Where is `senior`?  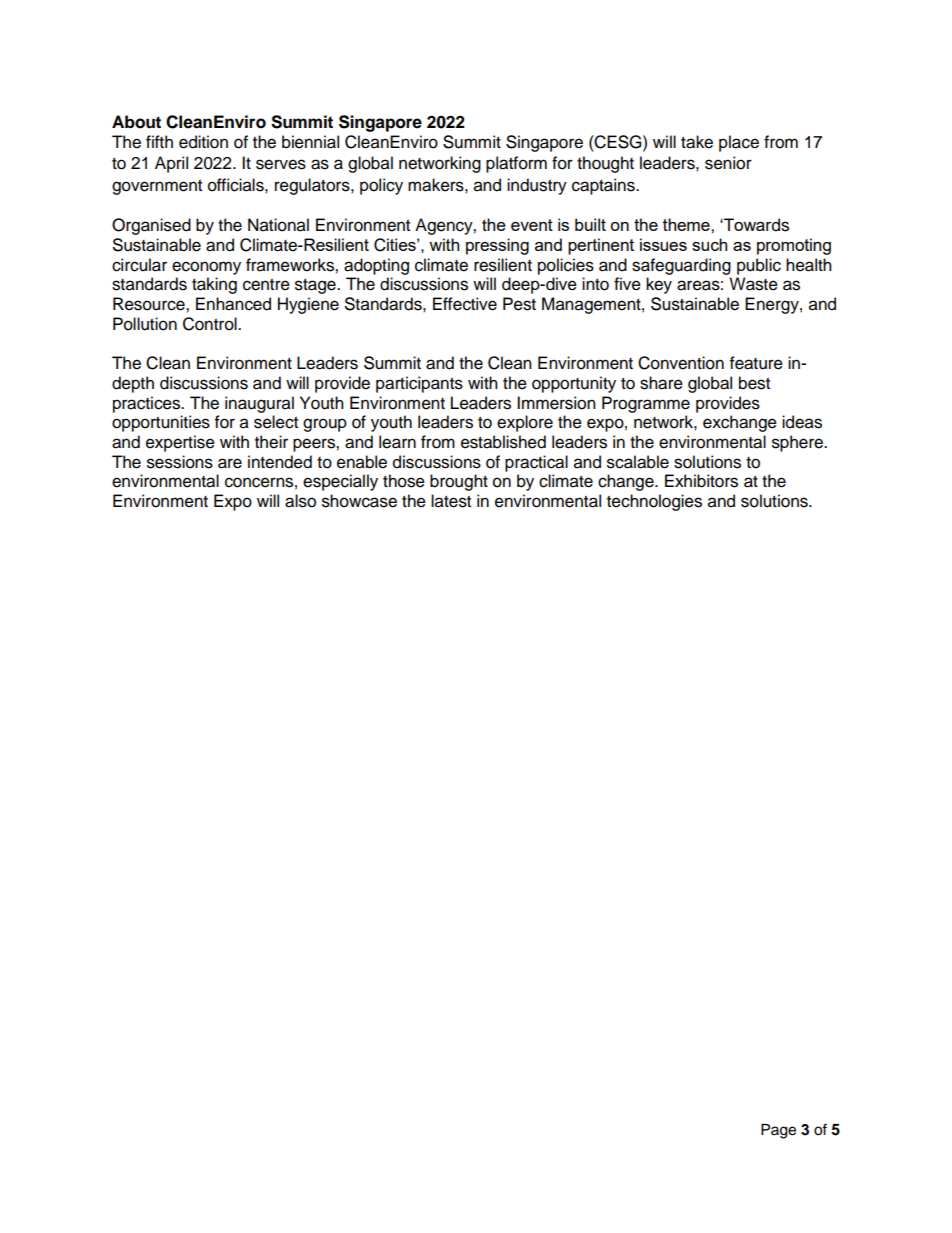 senior is located at coordinates (728, 163).
